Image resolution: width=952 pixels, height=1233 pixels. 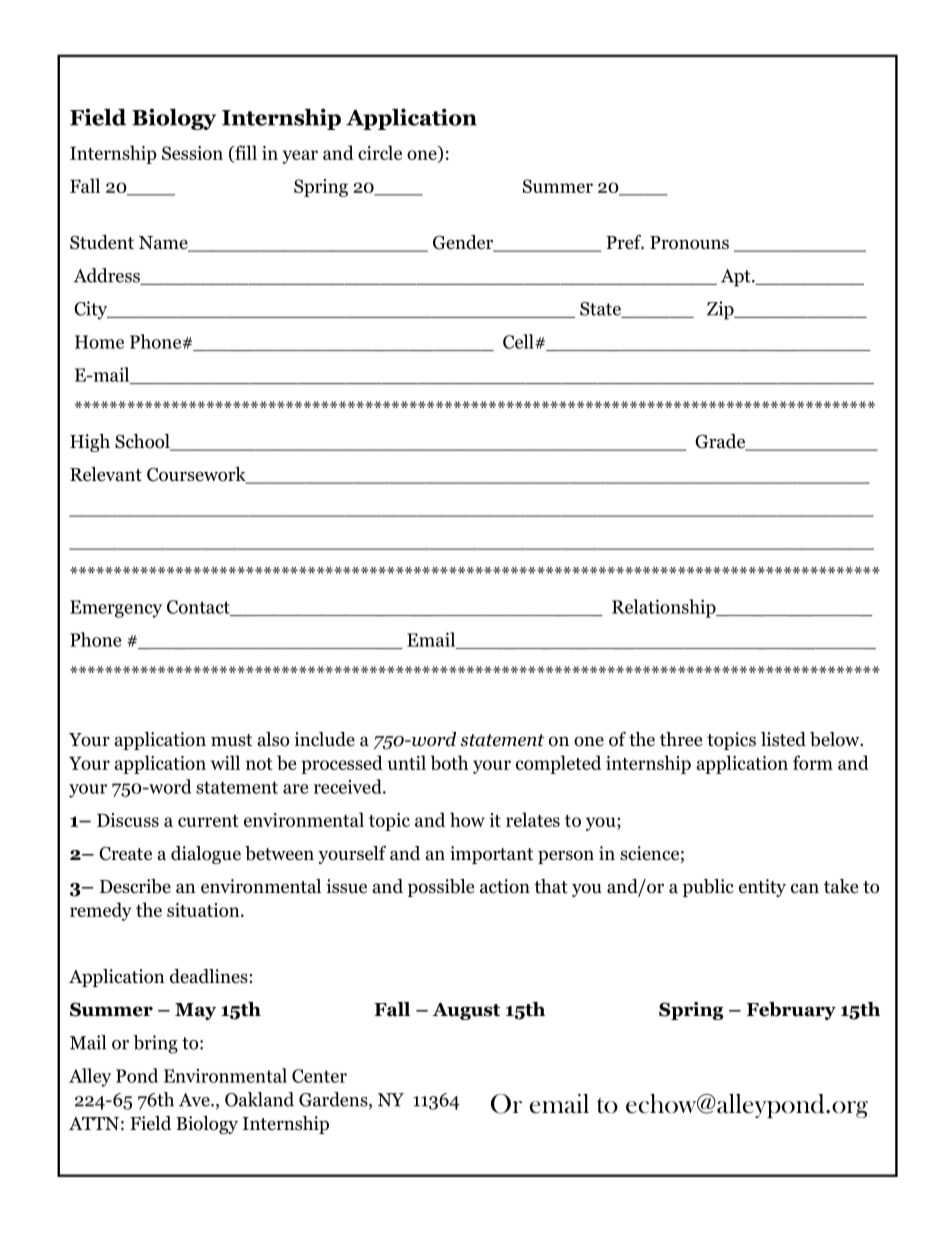 What do you see at coordinates (625, 242) in the page?
I see `Pref` at bounding box center [625, 242].
